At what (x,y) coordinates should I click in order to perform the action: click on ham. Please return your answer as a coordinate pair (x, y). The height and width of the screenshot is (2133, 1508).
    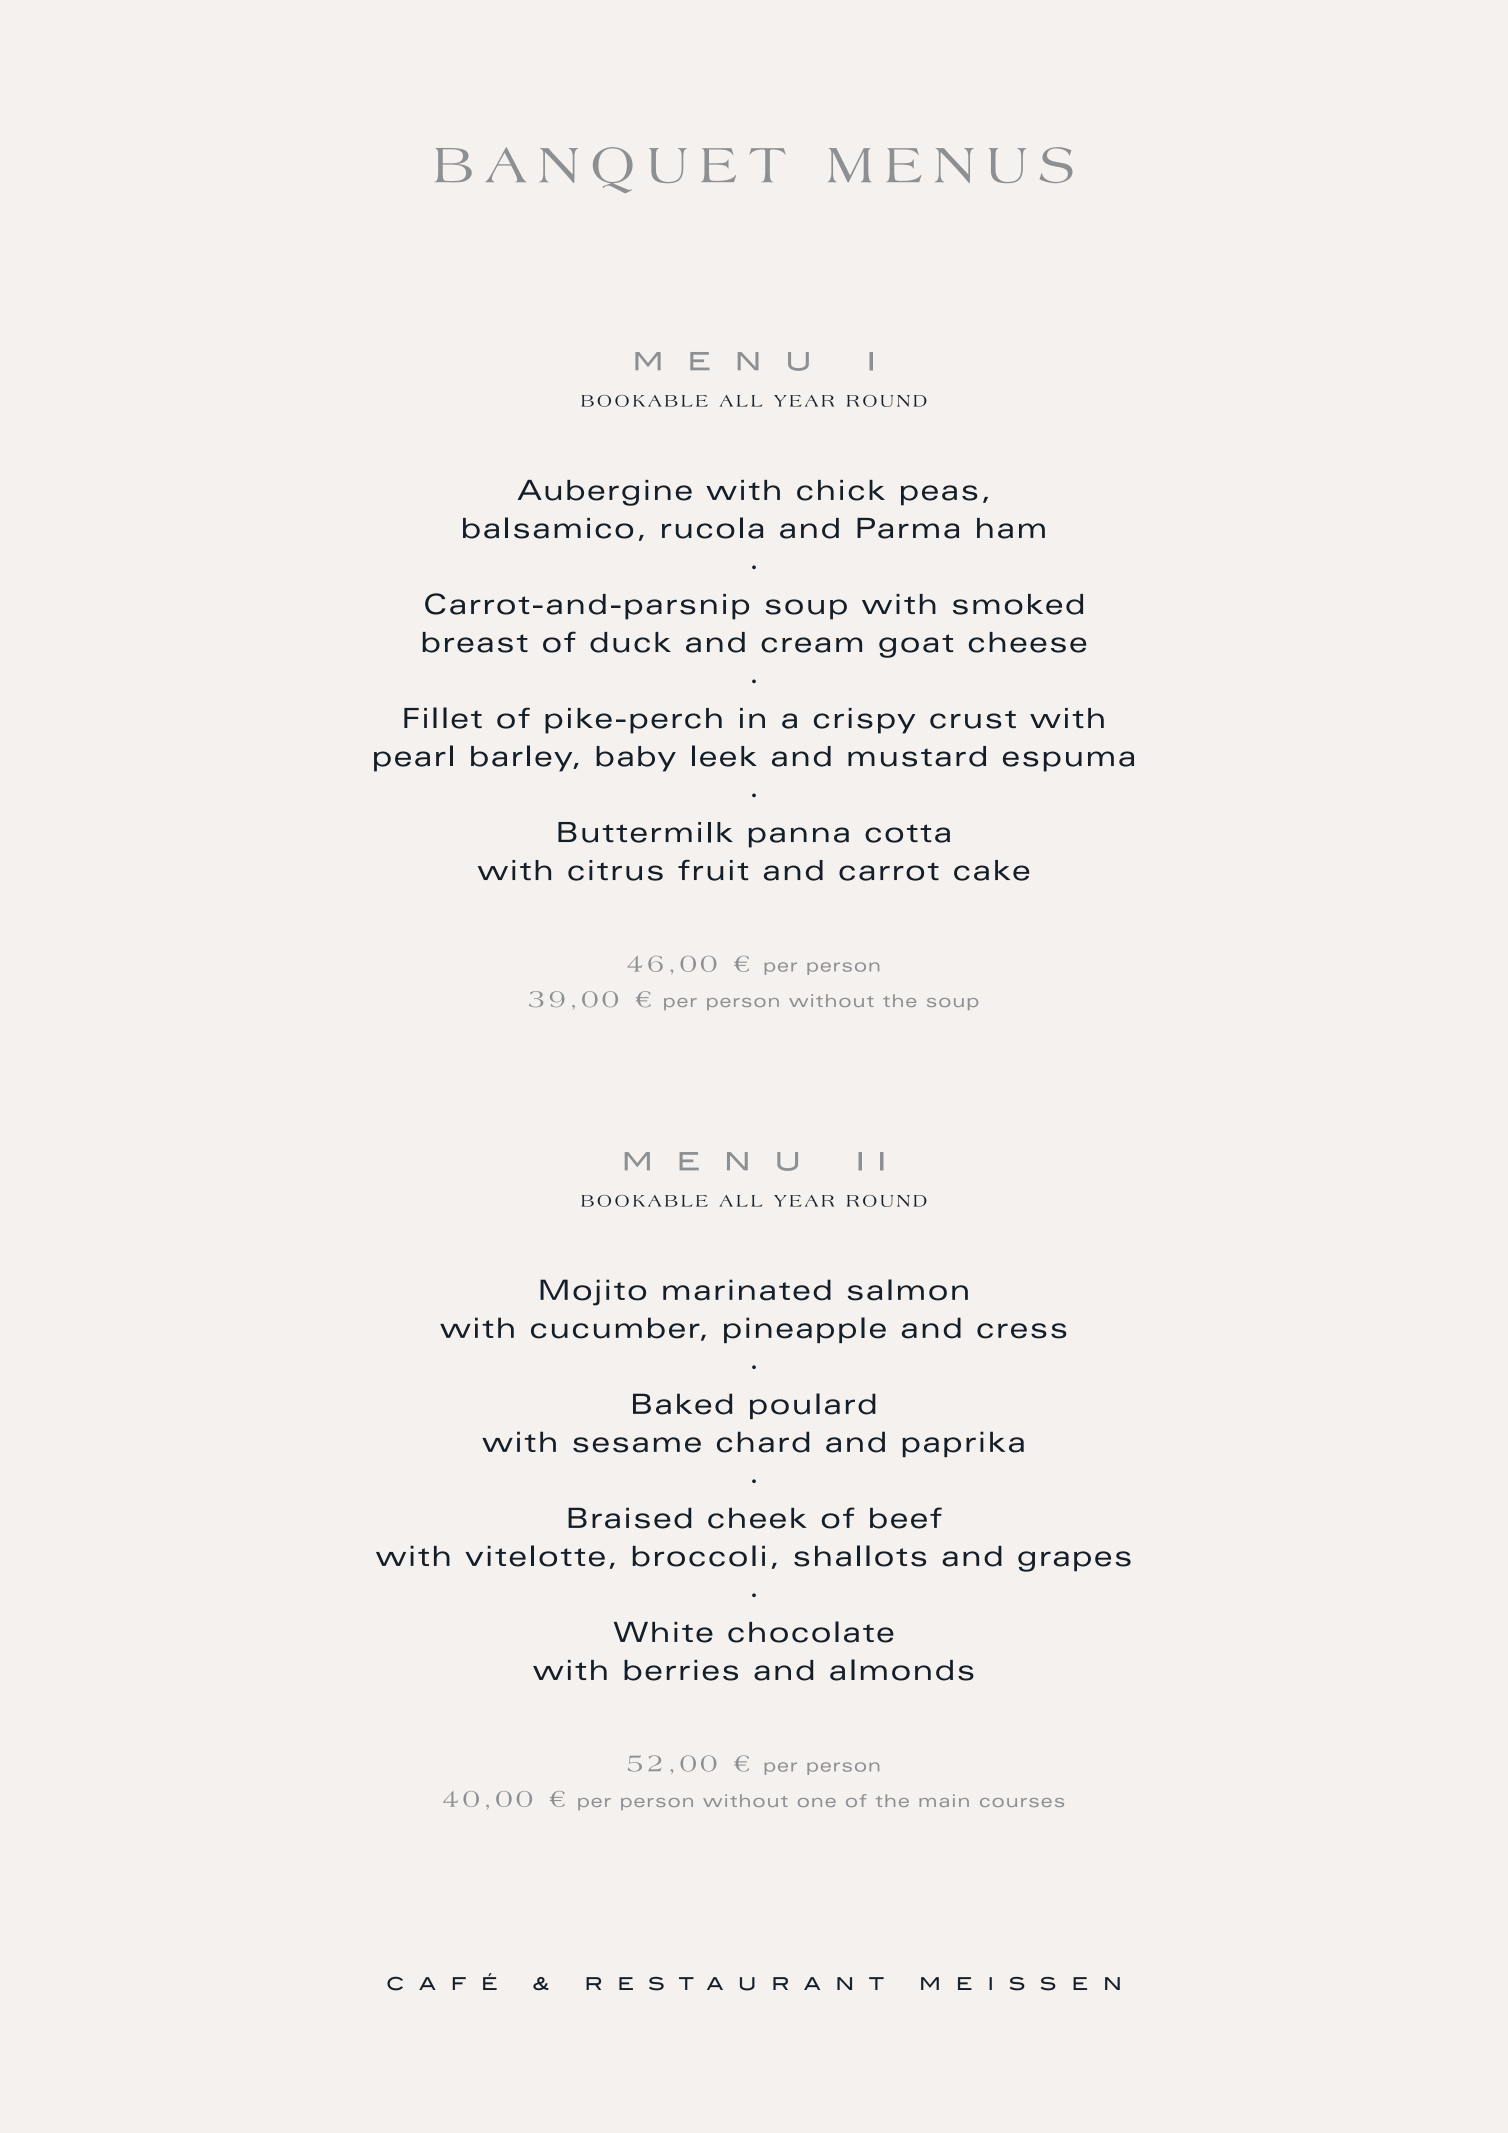
    Looking at the image, I should click on (1011, 528).
